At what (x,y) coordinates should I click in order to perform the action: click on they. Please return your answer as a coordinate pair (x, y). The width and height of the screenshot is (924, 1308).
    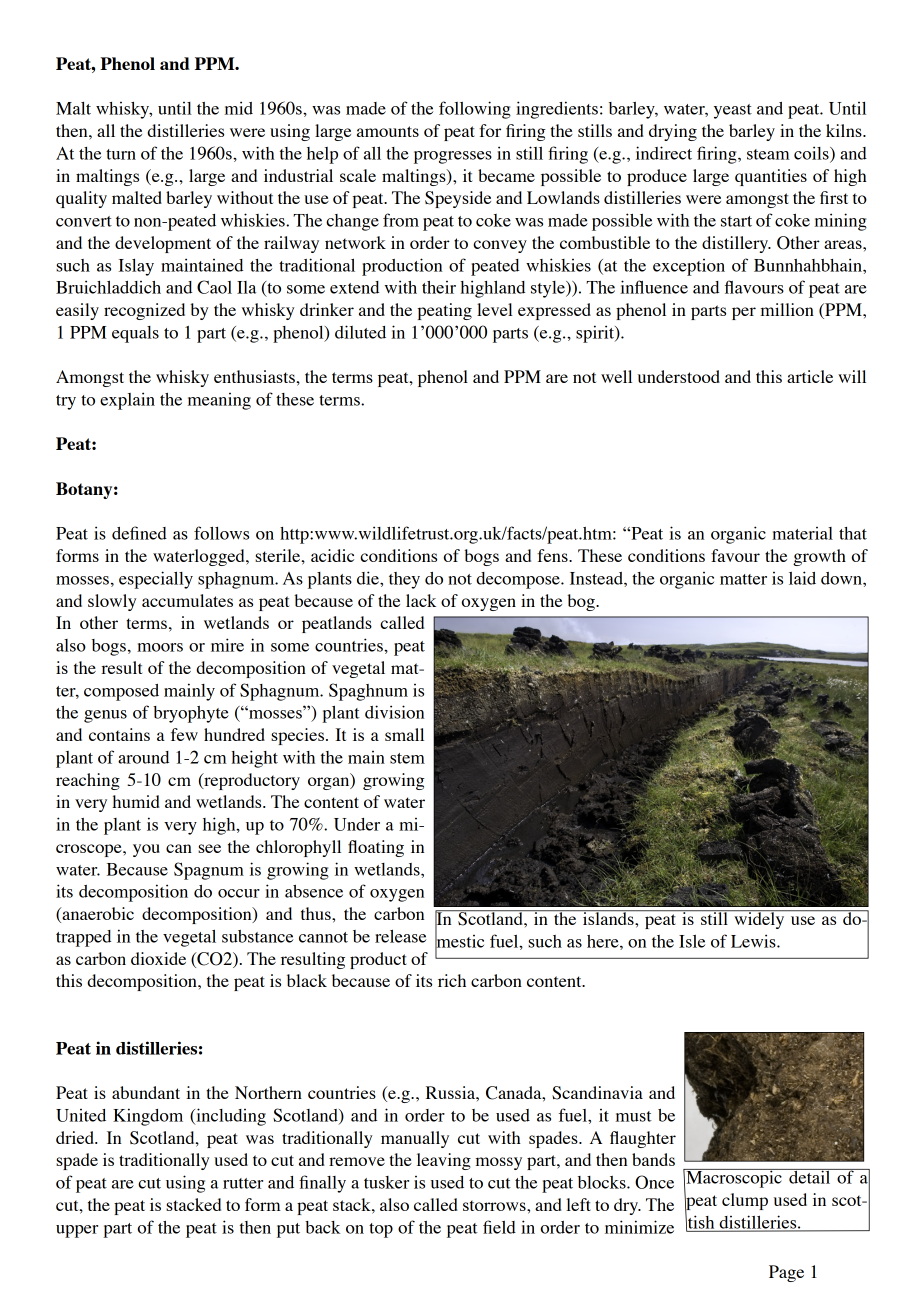
    Looking at the image, I should click on (404, 580).
